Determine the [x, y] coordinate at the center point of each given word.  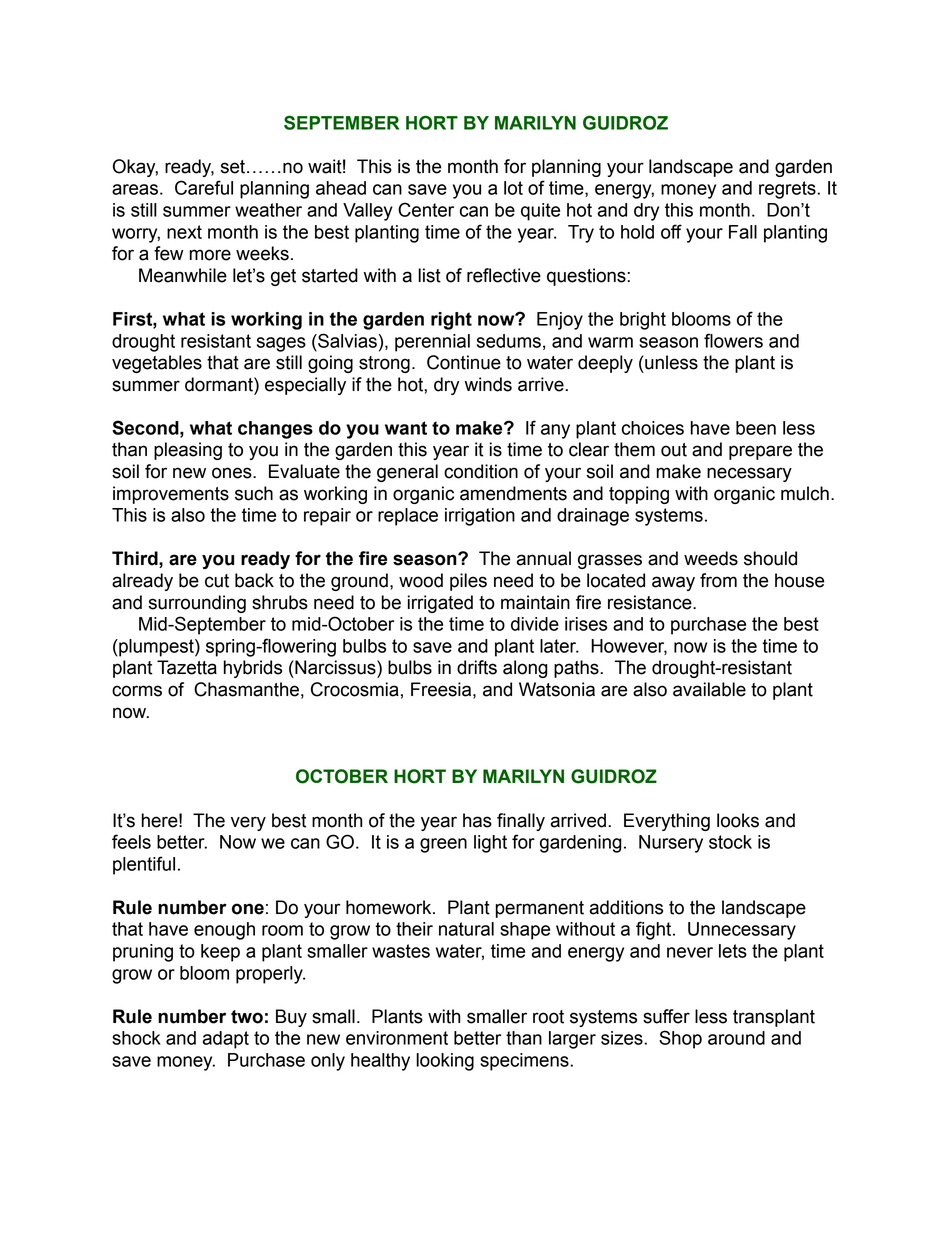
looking [445, 1062]
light [490, 844]
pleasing [188, 451]
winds [488, 384]
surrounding [197, 604]
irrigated [440, 604]
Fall [743, 232]
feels [131, 841]
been [756, 428]
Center [426, 209]
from [718, 580]
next [184, 232]
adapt [226, 1040]
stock [730, 842]
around [736, 1038]
